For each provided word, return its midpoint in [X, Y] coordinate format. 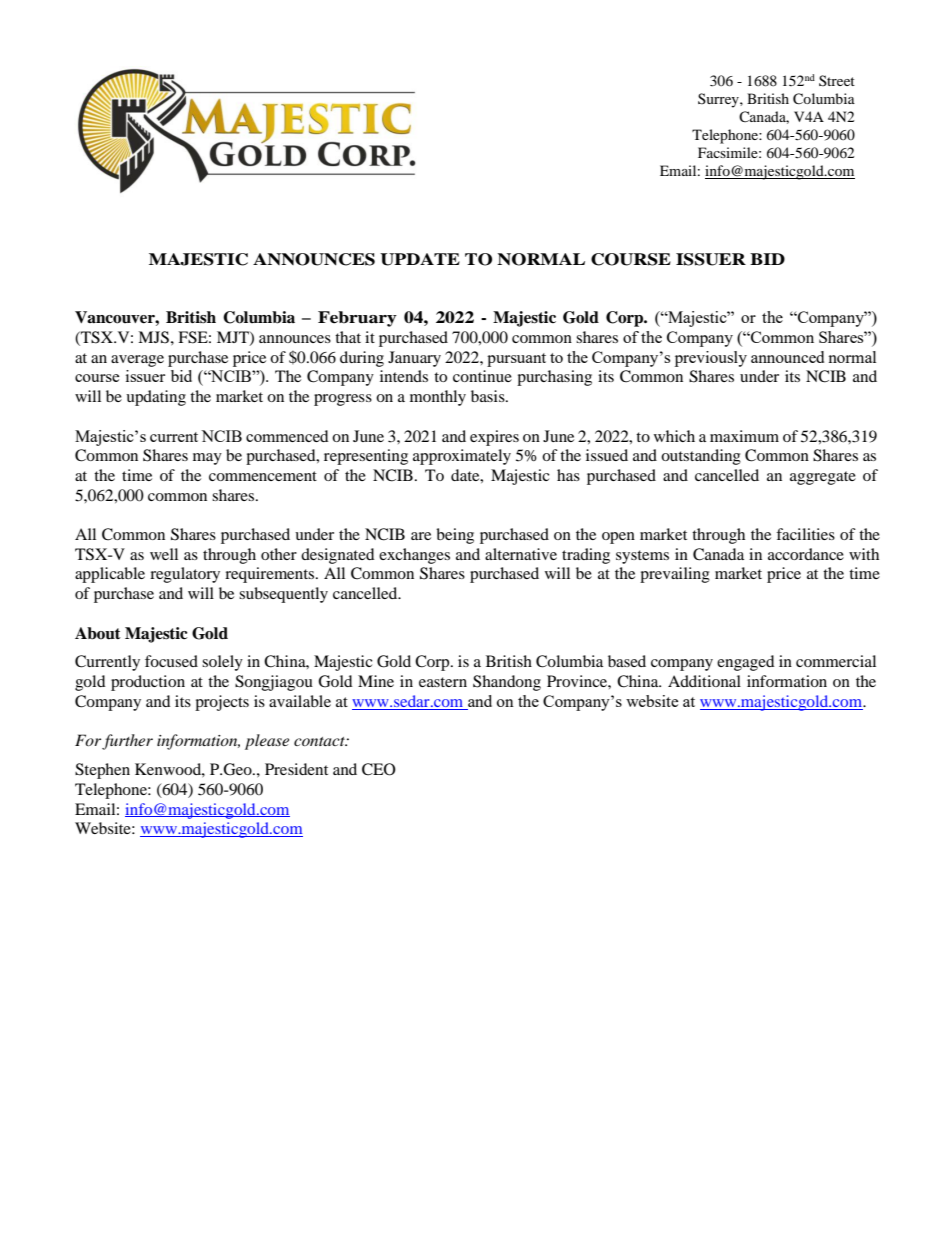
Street [837, 80]
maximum [744, 436]
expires [494, 438]
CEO [379, 769]
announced [787, 357]
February [357, 319]
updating [156, 398]
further [127, 742]
